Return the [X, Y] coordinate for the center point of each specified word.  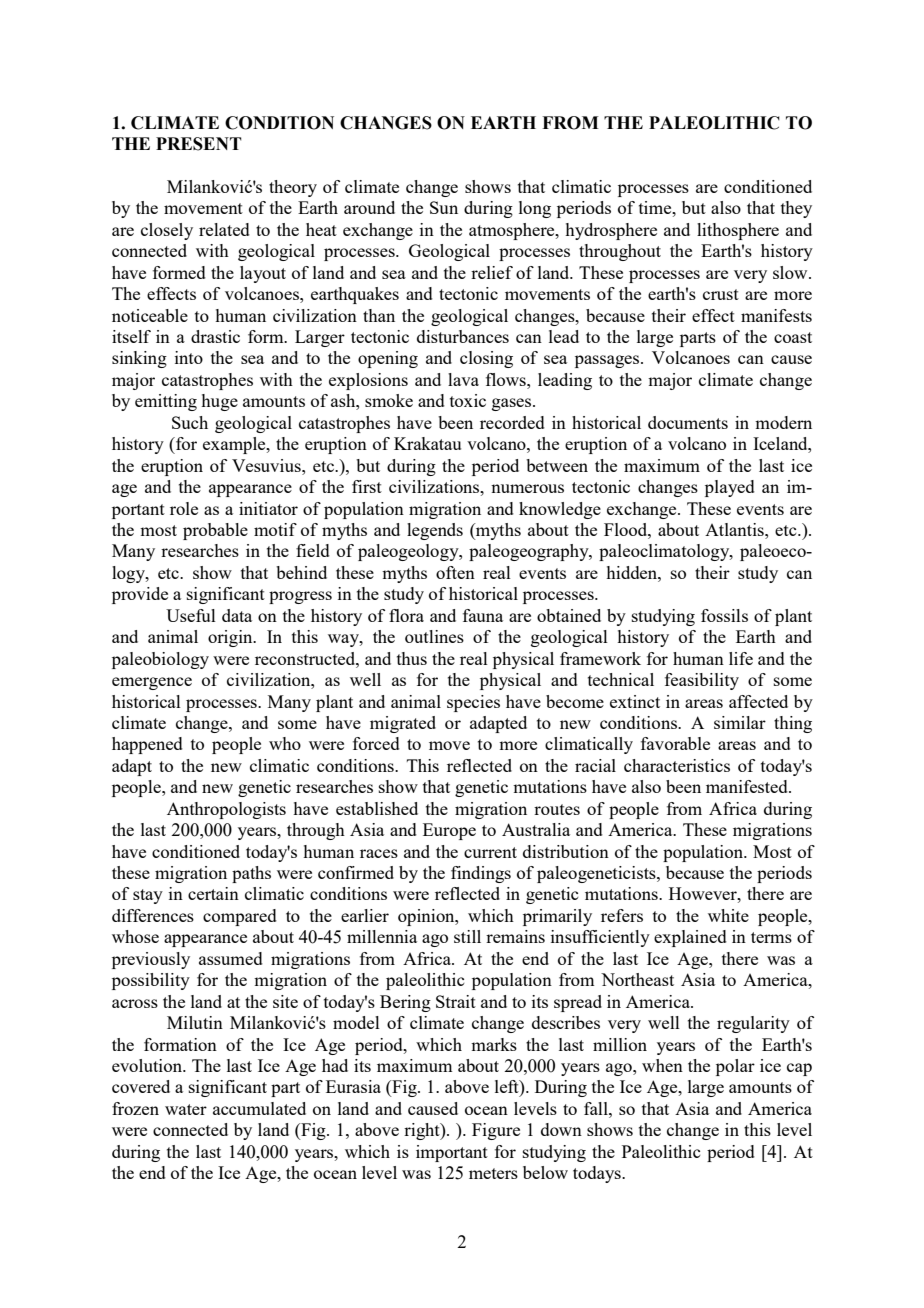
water [186, 1109]
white [728, 915]
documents [688, 422]
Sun [444, 207]
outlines [434, 636]
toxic [468, 400]
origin [231, 638]
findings [481, 874]
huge [219, 402]
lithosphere [738, 231]
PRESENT [199, 144]
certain [213, 893]
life [741, 658]
